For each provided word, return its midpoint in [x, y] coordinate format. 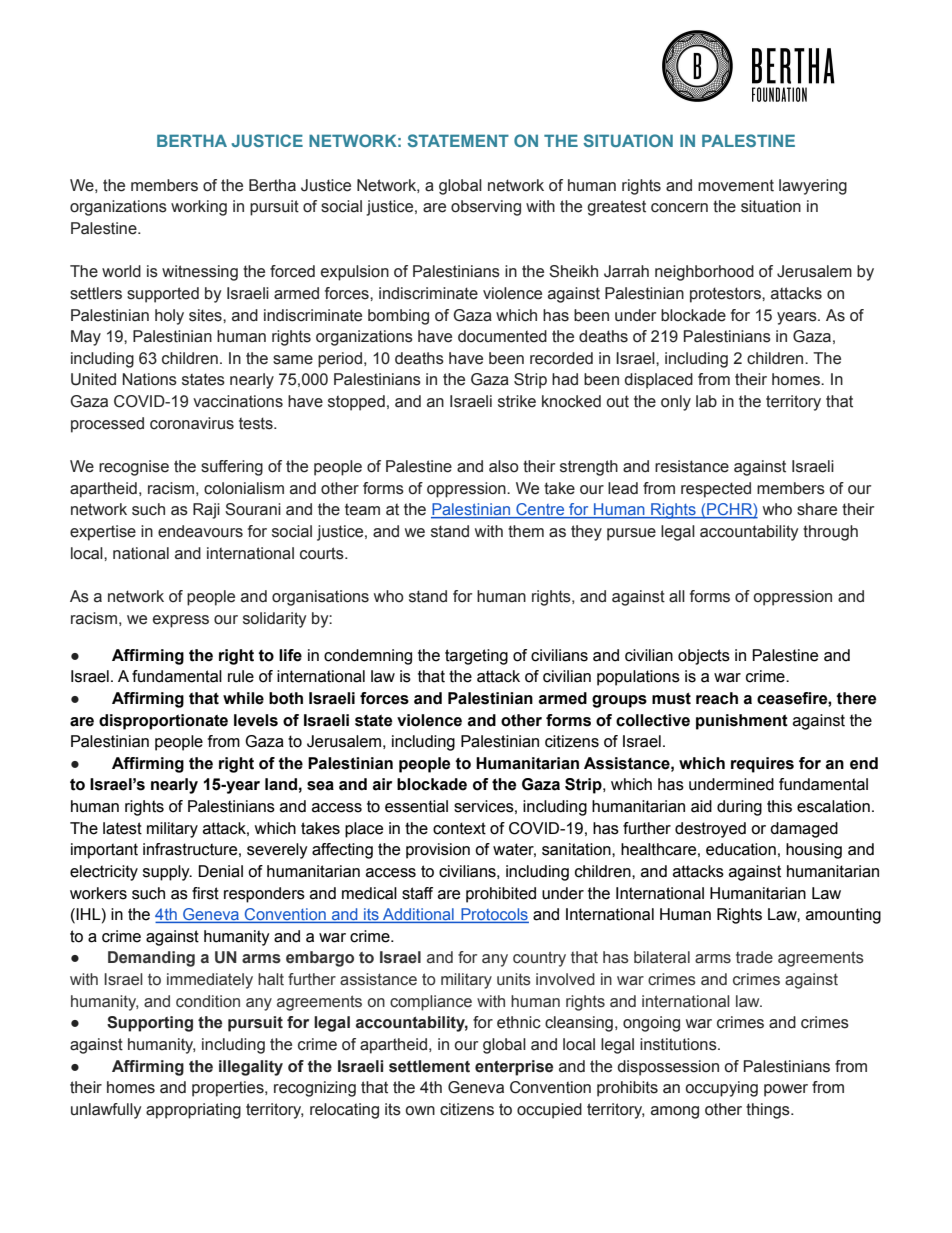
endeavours [200, 531]
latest [122, 828]
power [786, 1090]
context [459, 828]
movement [736, 185]
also [504, 466]
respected [716, 490]
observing [486, 208]
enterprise [514, 1068]
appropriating [193, 1111]
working [199, 208]
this [779, 806]
